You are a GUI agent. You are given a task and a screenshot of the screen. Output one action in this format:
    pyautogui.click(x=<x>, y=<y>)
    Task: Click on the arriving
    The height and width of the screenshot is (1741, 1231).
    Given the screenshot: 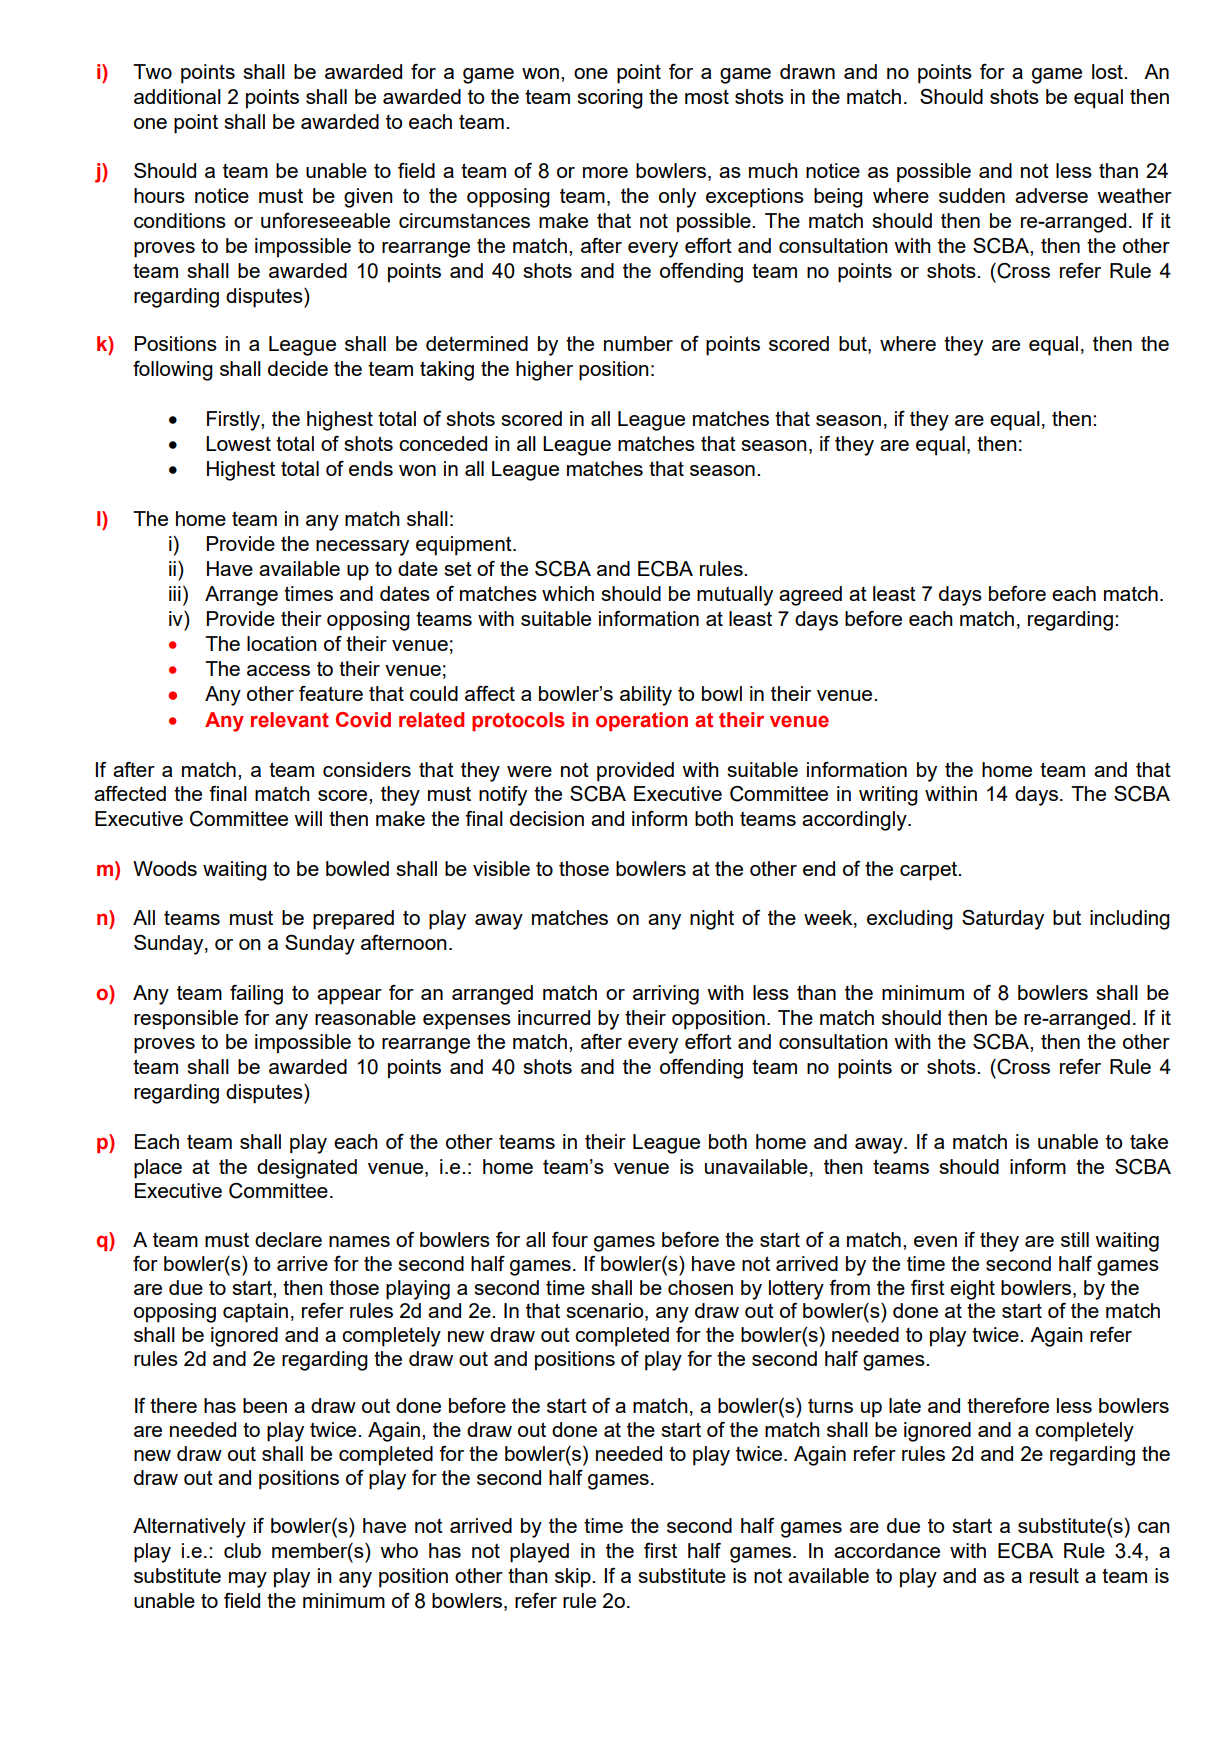 What is the action you would take?
    pyautogui.click(x=666, y=995)
